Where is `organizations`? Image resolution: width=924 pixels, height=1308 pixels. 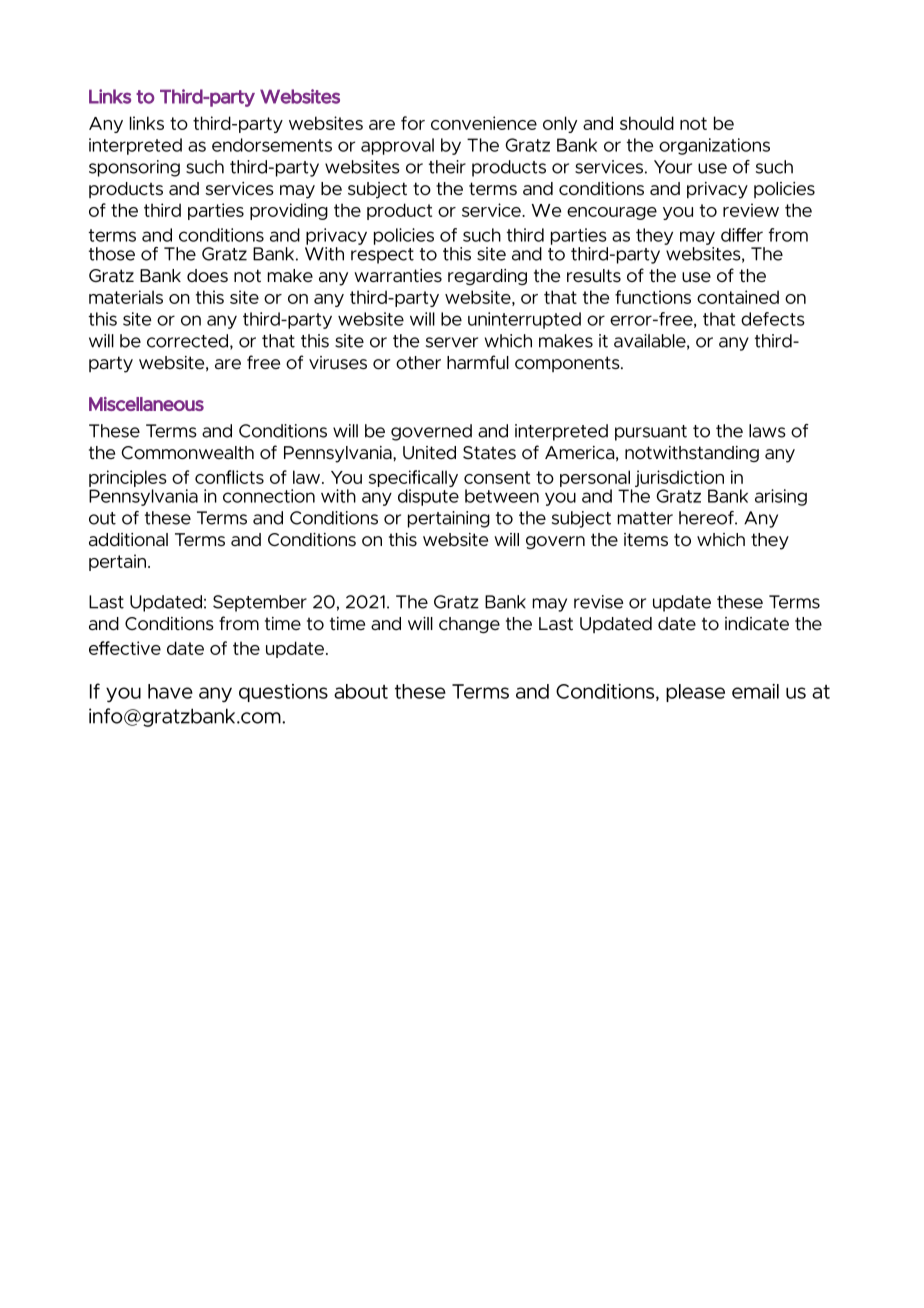 organizations is located at coordinates (714, 146).
